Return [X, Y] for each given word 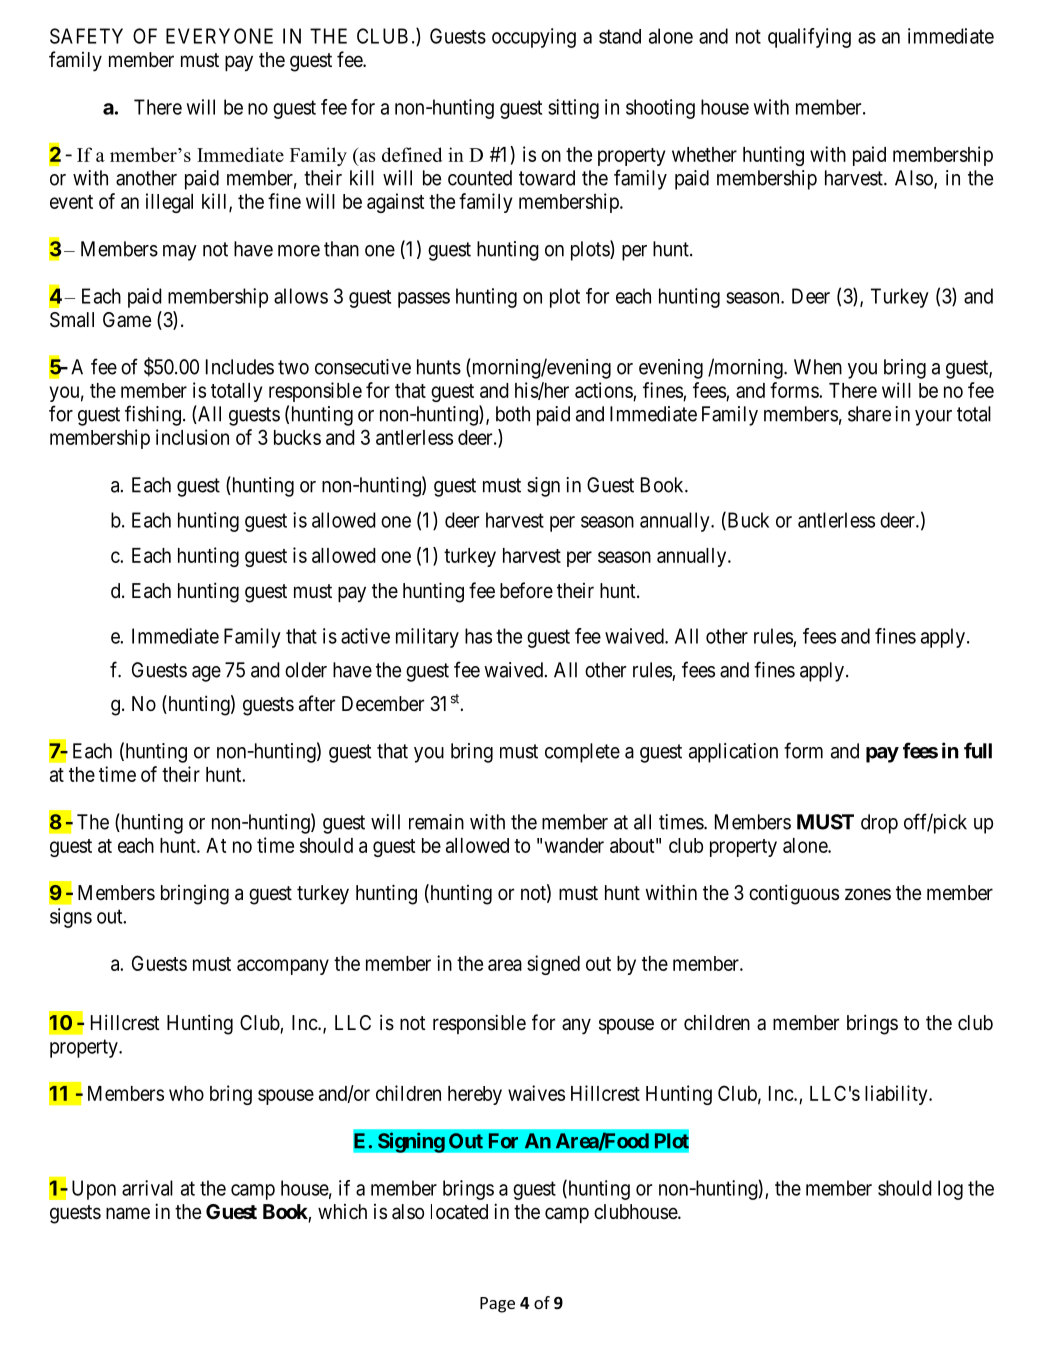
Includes [240, 367]
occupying [534, 38]
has [478, 636]
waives [536, 1093]
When [818, 367]
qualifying [809, 38]
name [128, 1213]
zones [868, 894]
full [978, 750]
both [513, 414]
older [306, 670]
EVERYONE [219, 36]
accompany [283, 967]
